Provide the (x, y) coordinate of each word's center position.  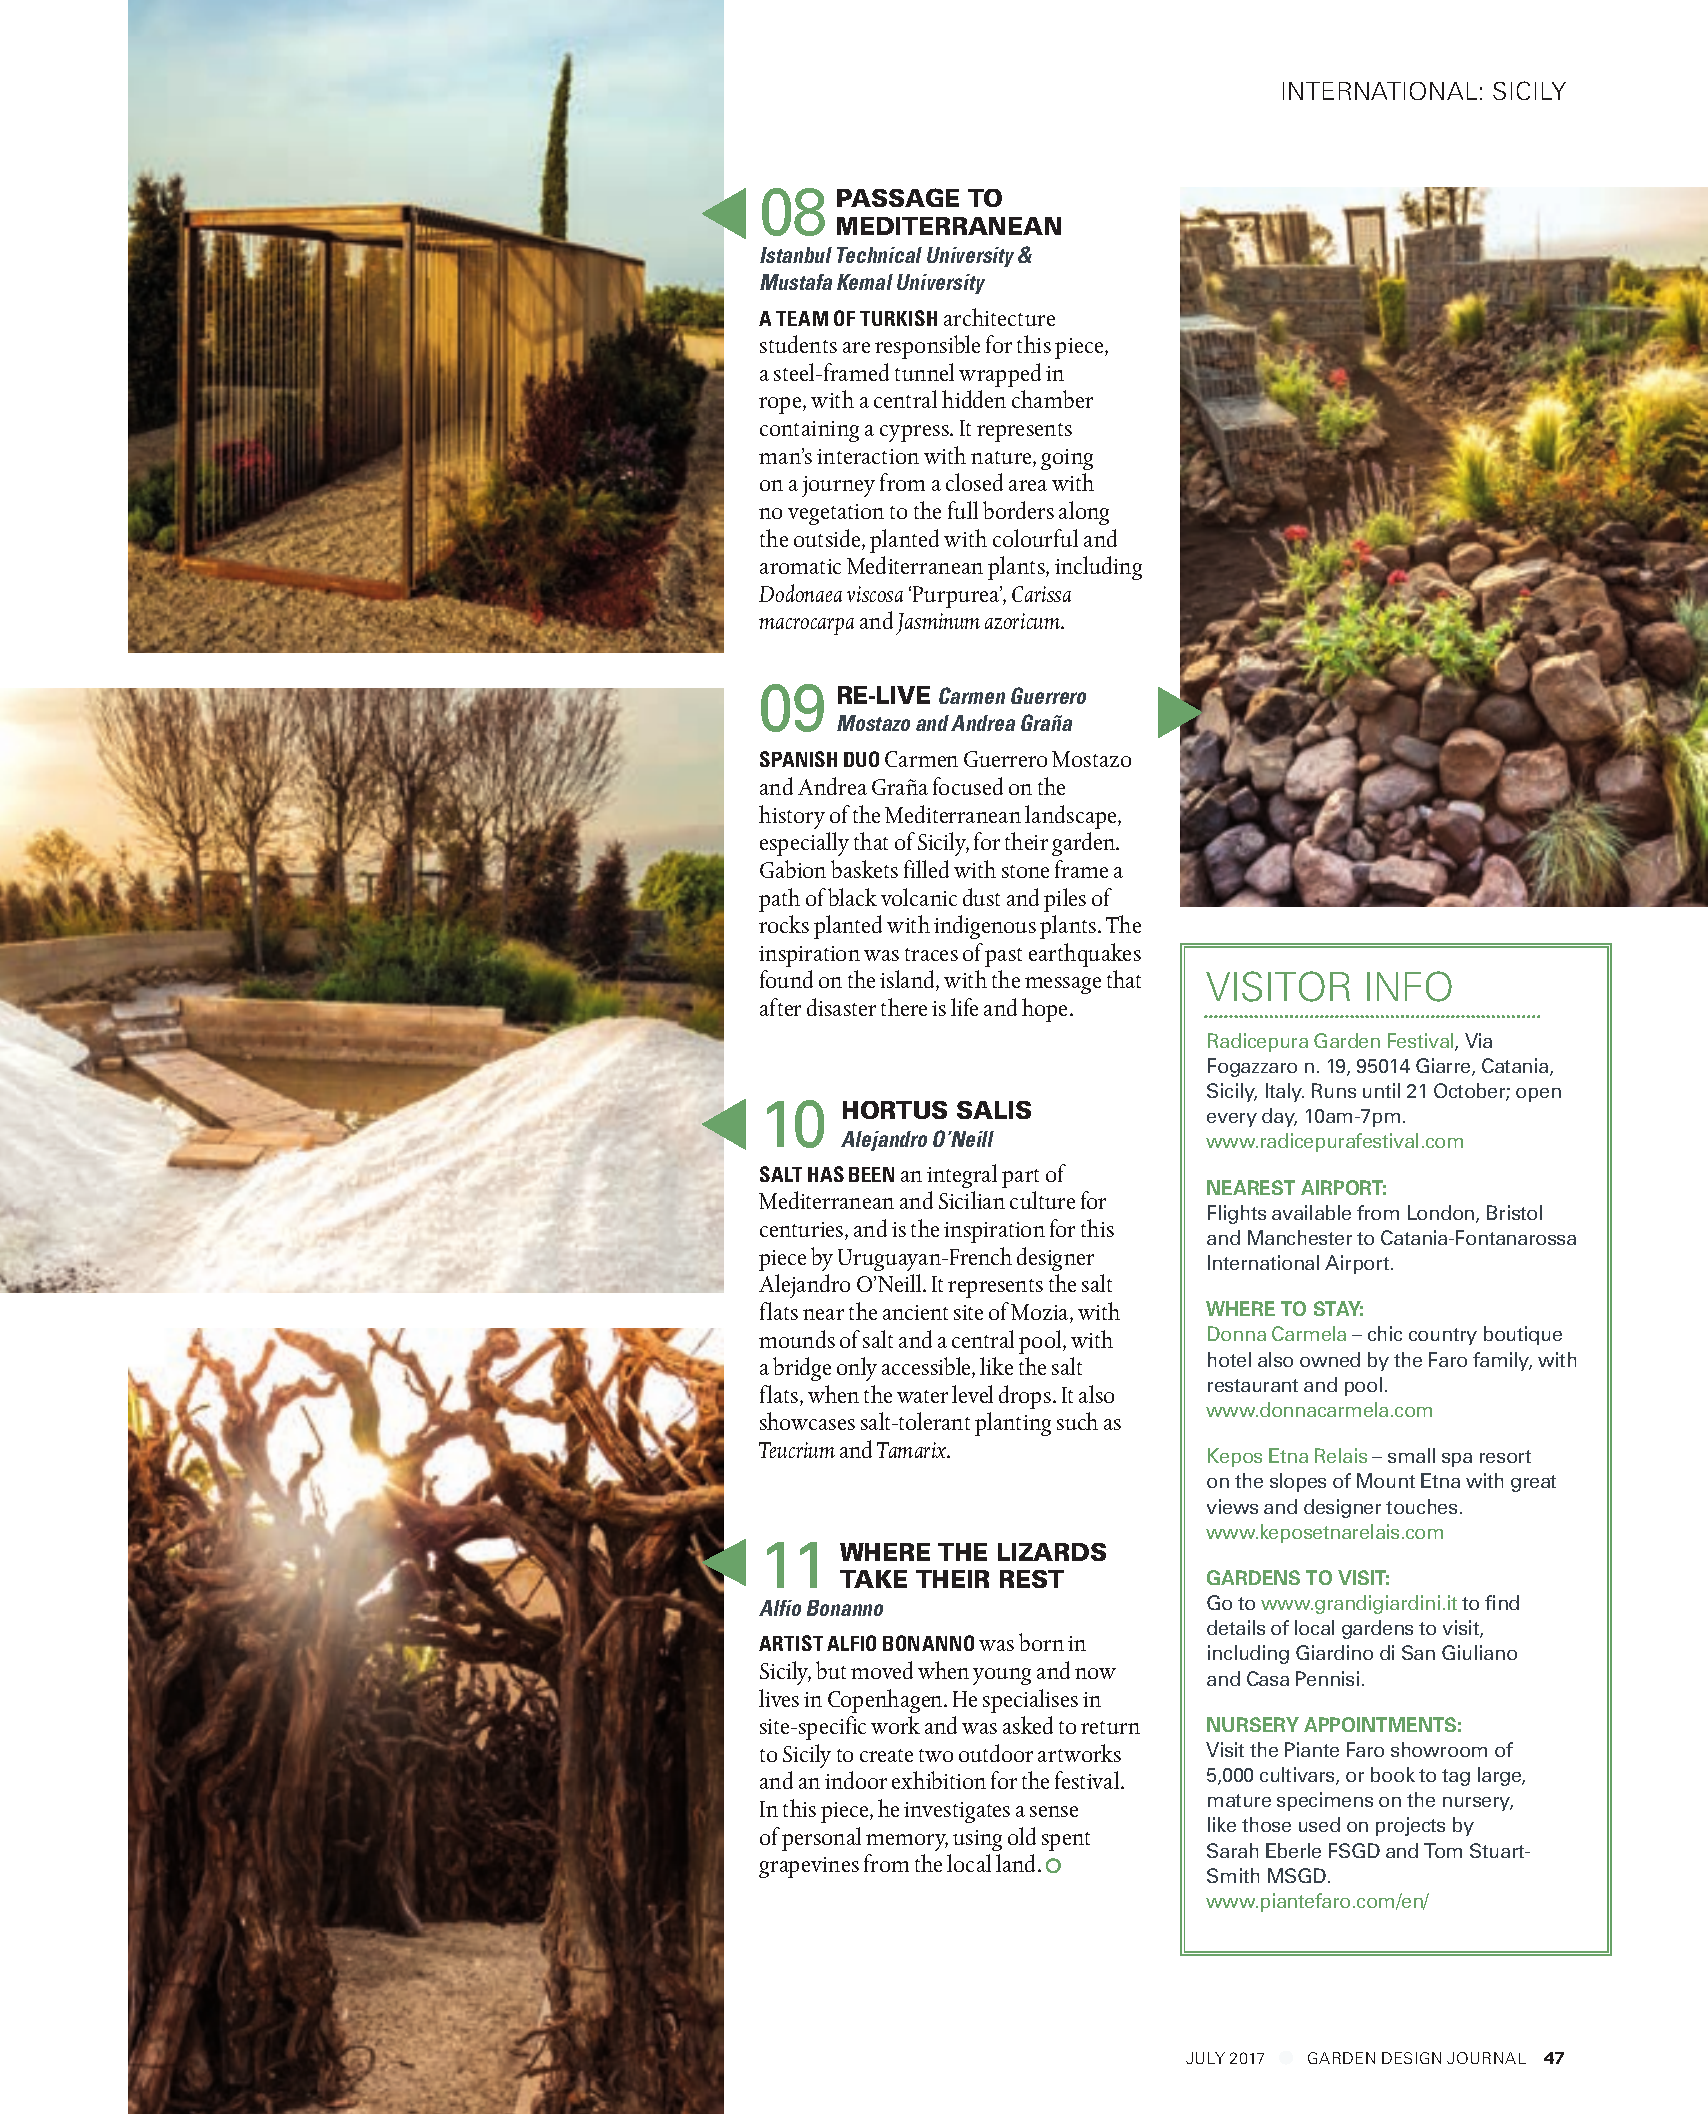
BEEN (871, 1174)
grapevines (809, 1867)
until (1381, 1090)
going (1067, 459)
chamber (1052, 399)
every (1232, 1120)
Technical (879, 255)
